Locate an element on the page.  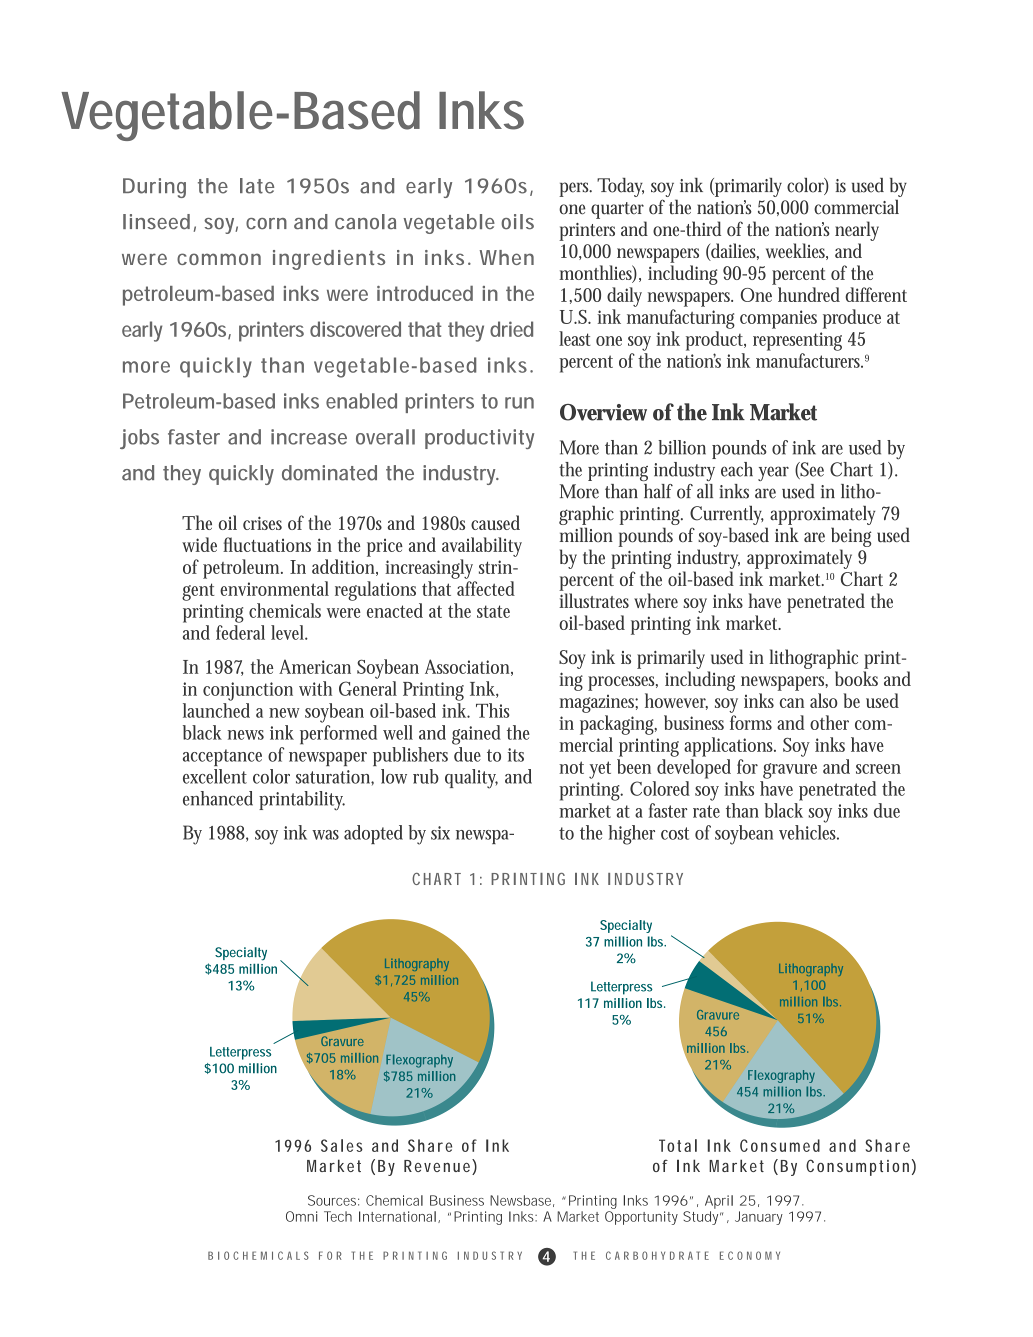
state is located at coordinates (493, 611).
